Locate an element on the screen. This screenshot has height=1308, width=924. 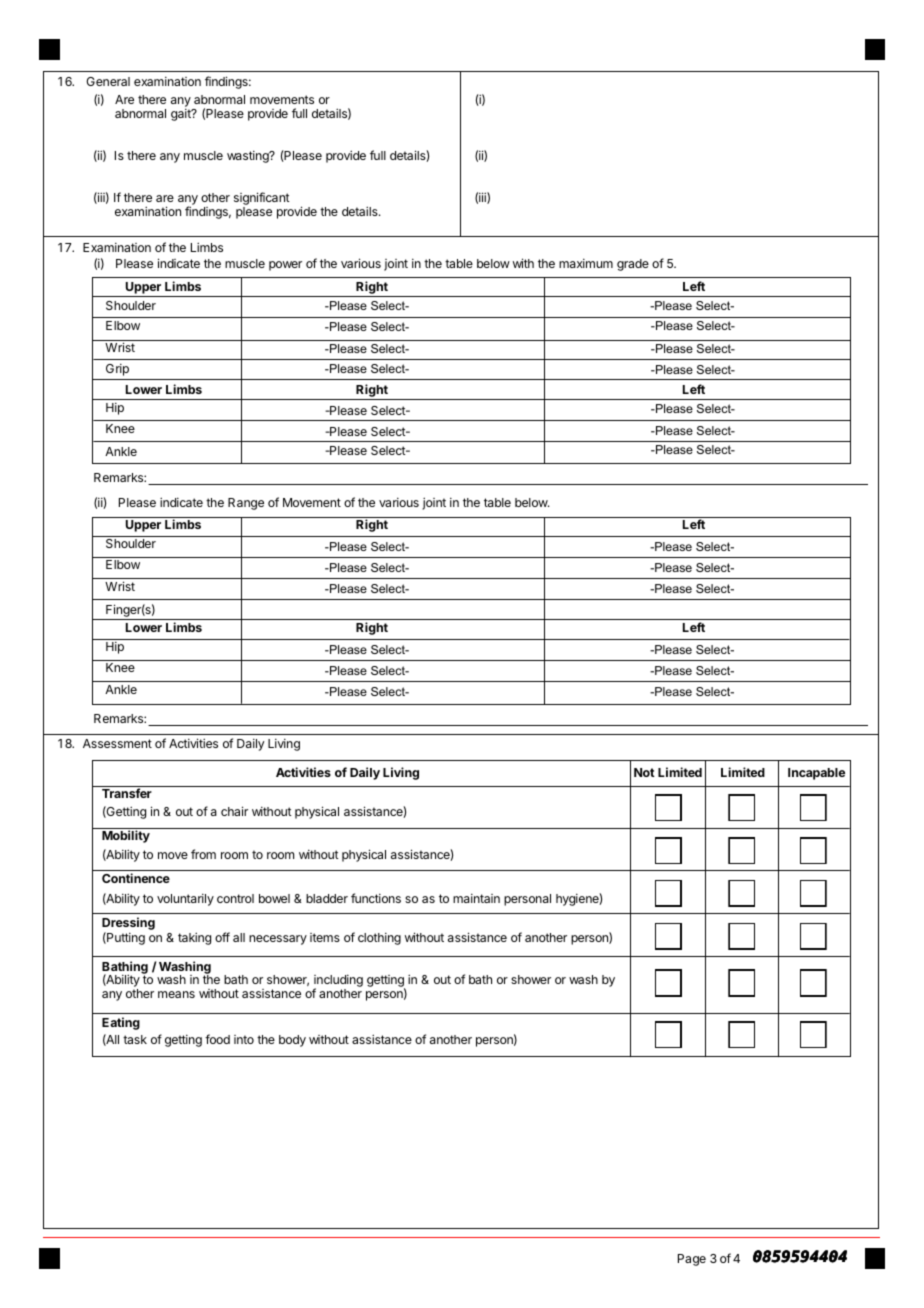
Incapable is located at coordinates (816, 774).
